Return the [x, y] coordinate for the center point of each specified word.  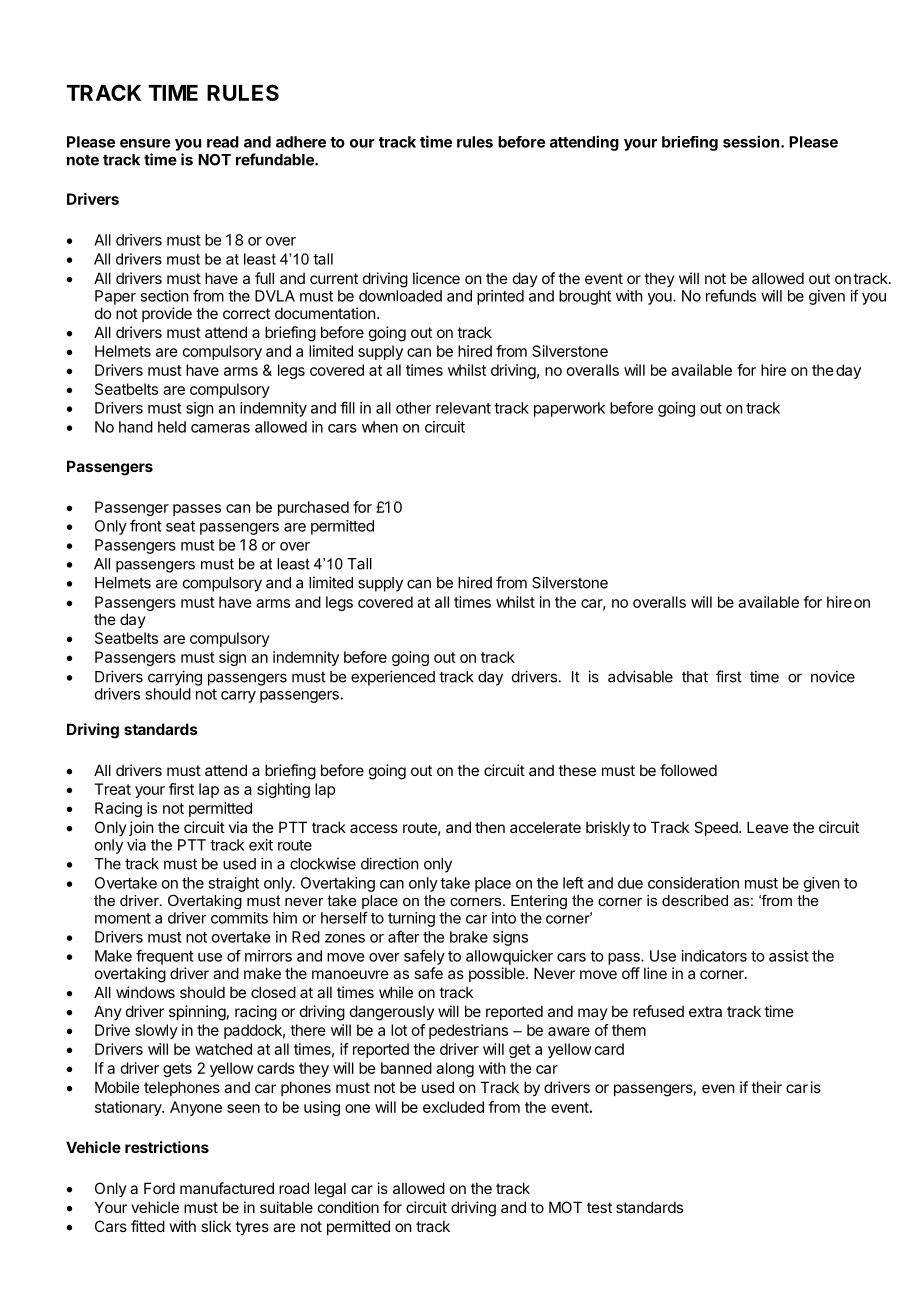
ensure [145, 143]
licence [436, 278]
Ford [159, 1188]
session [752, 141]
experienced [393, 678]
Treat [112, 789]
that [695, 677]
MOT [565, 1207]
